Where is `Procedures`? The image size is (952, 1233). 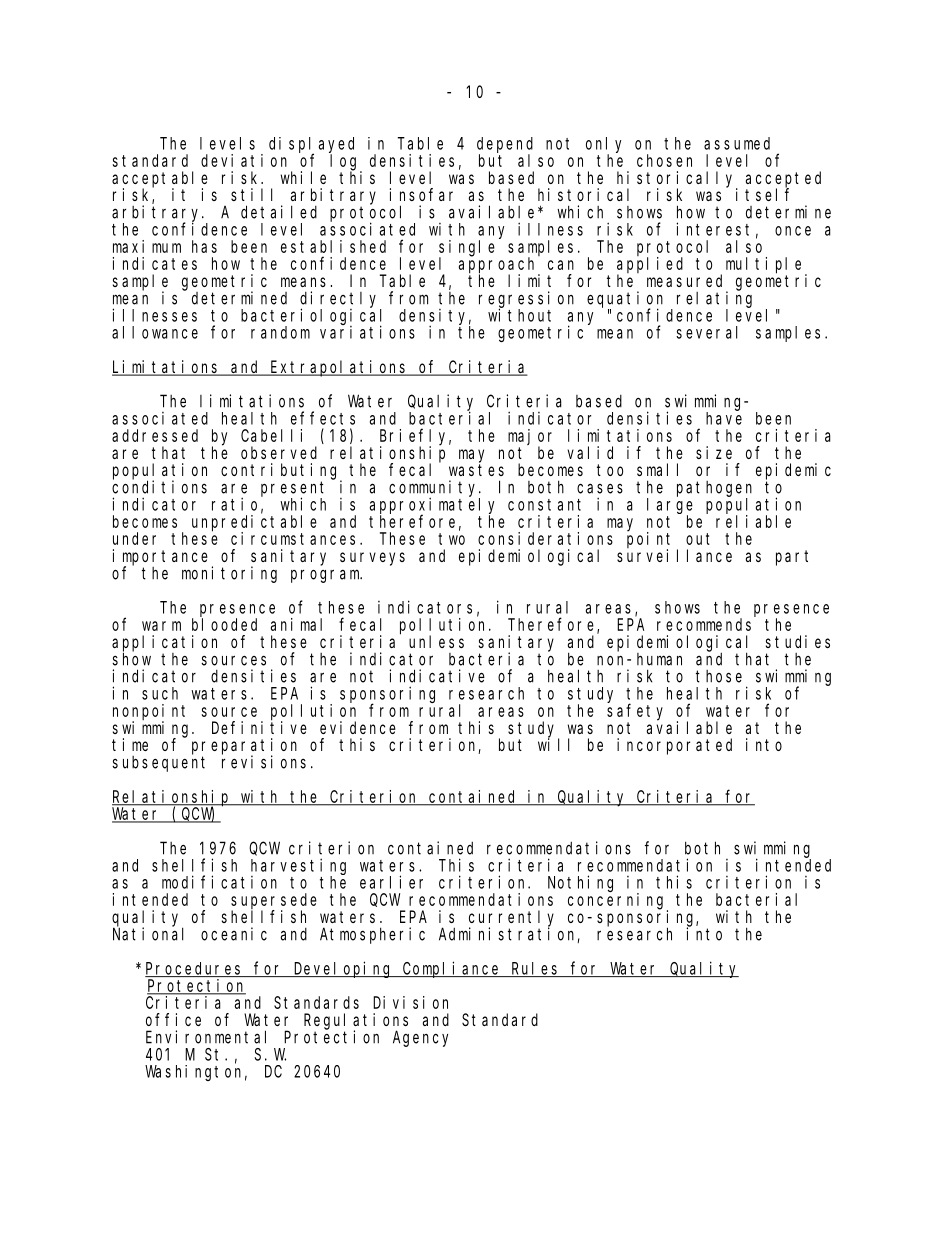
Procedures is located at coordinates (195, 969).
